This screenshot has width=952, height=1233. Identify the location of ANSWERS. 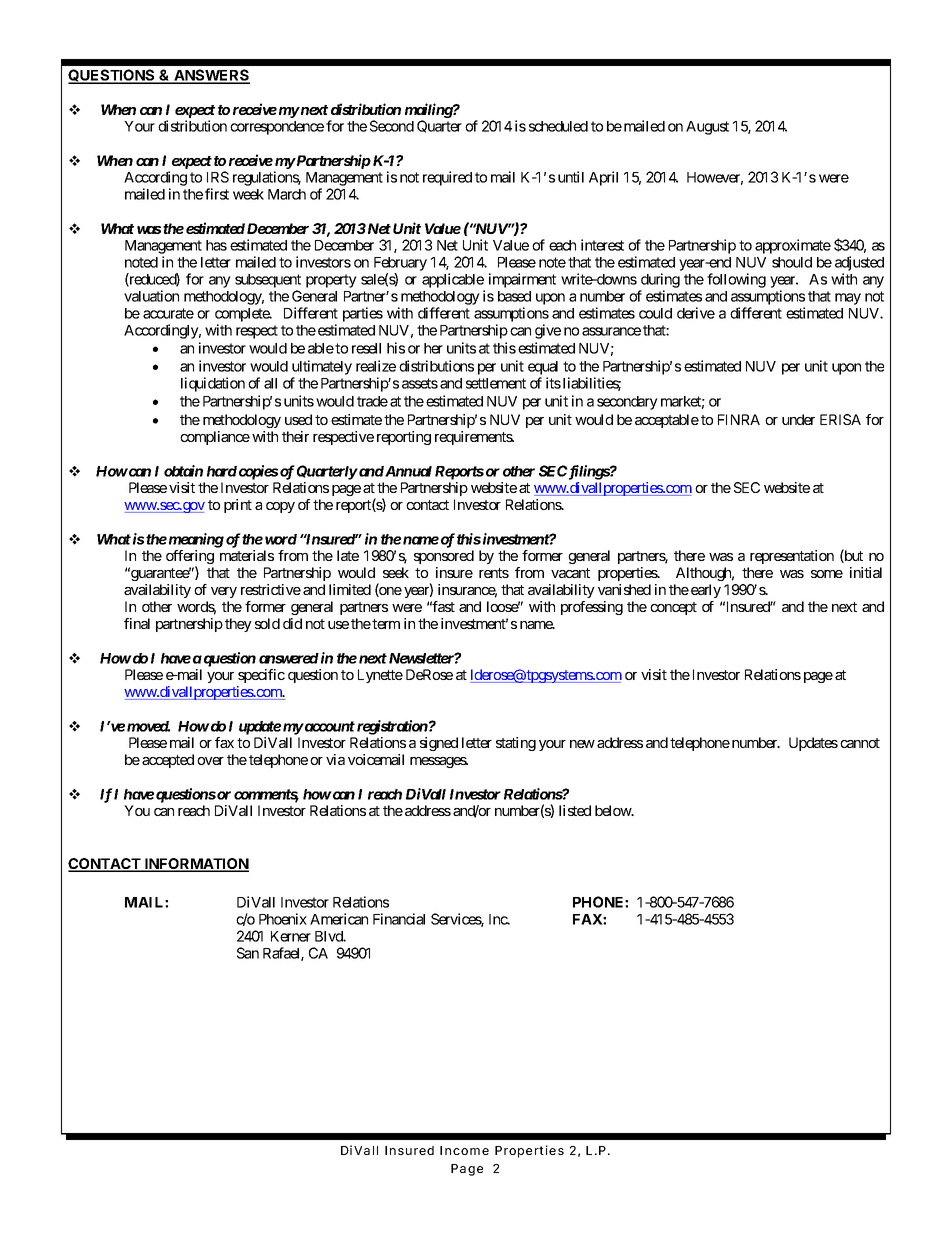
(211, 76).
